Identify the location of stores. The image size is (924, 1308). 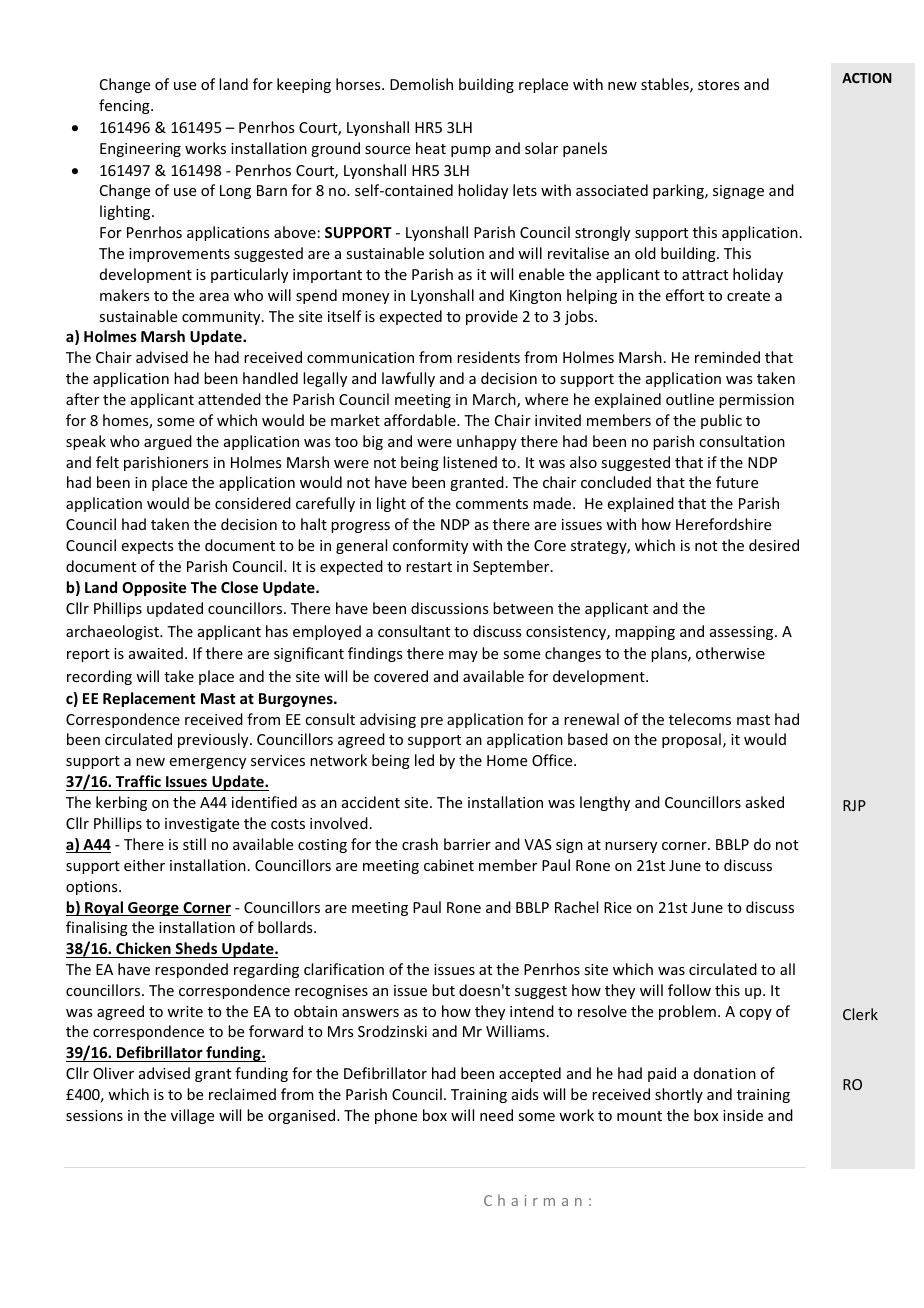
(718, 85).
